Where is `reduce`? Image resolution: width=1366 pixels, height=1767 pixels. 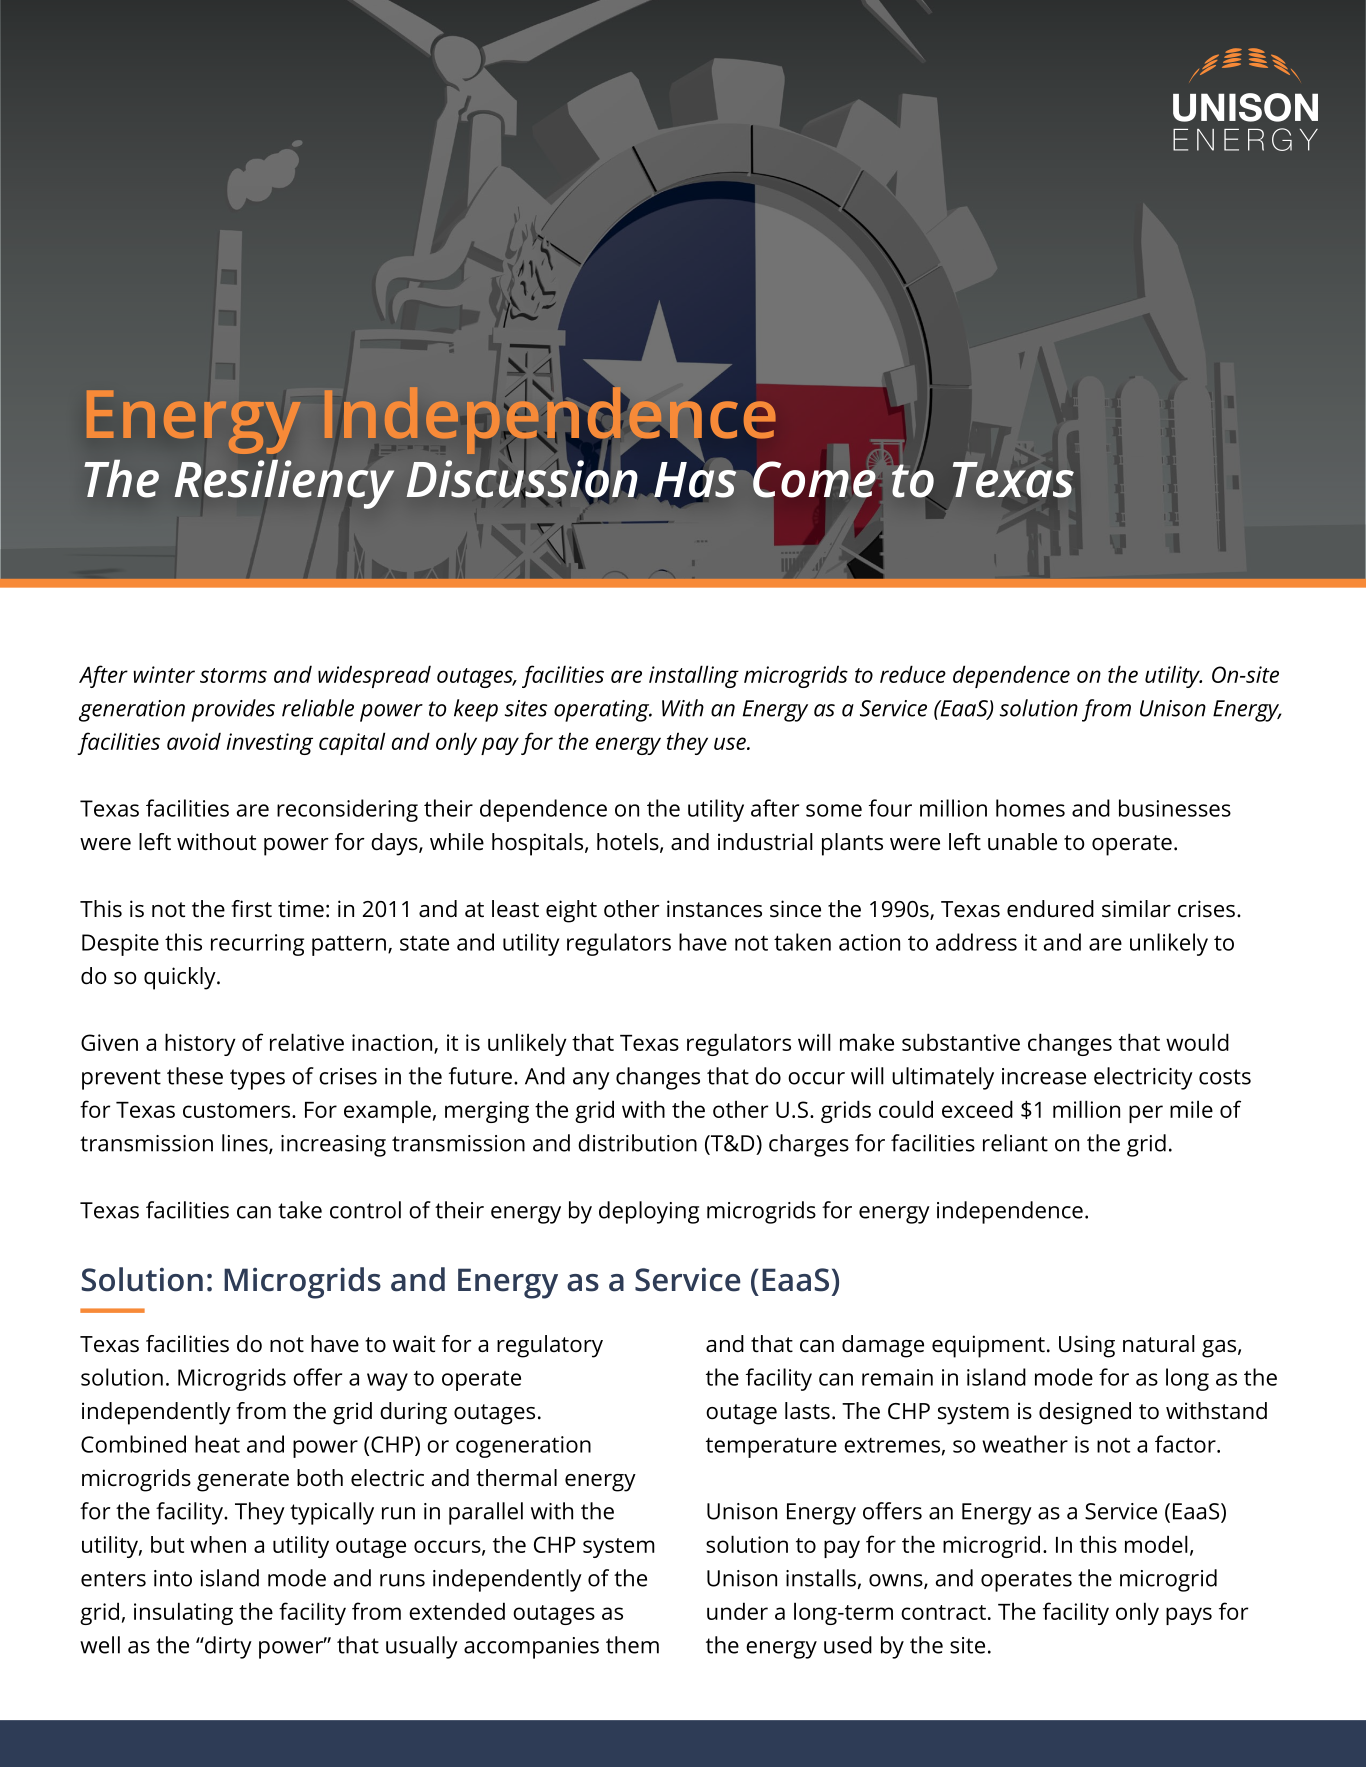 reduce is located at coordinates (913, 674).
